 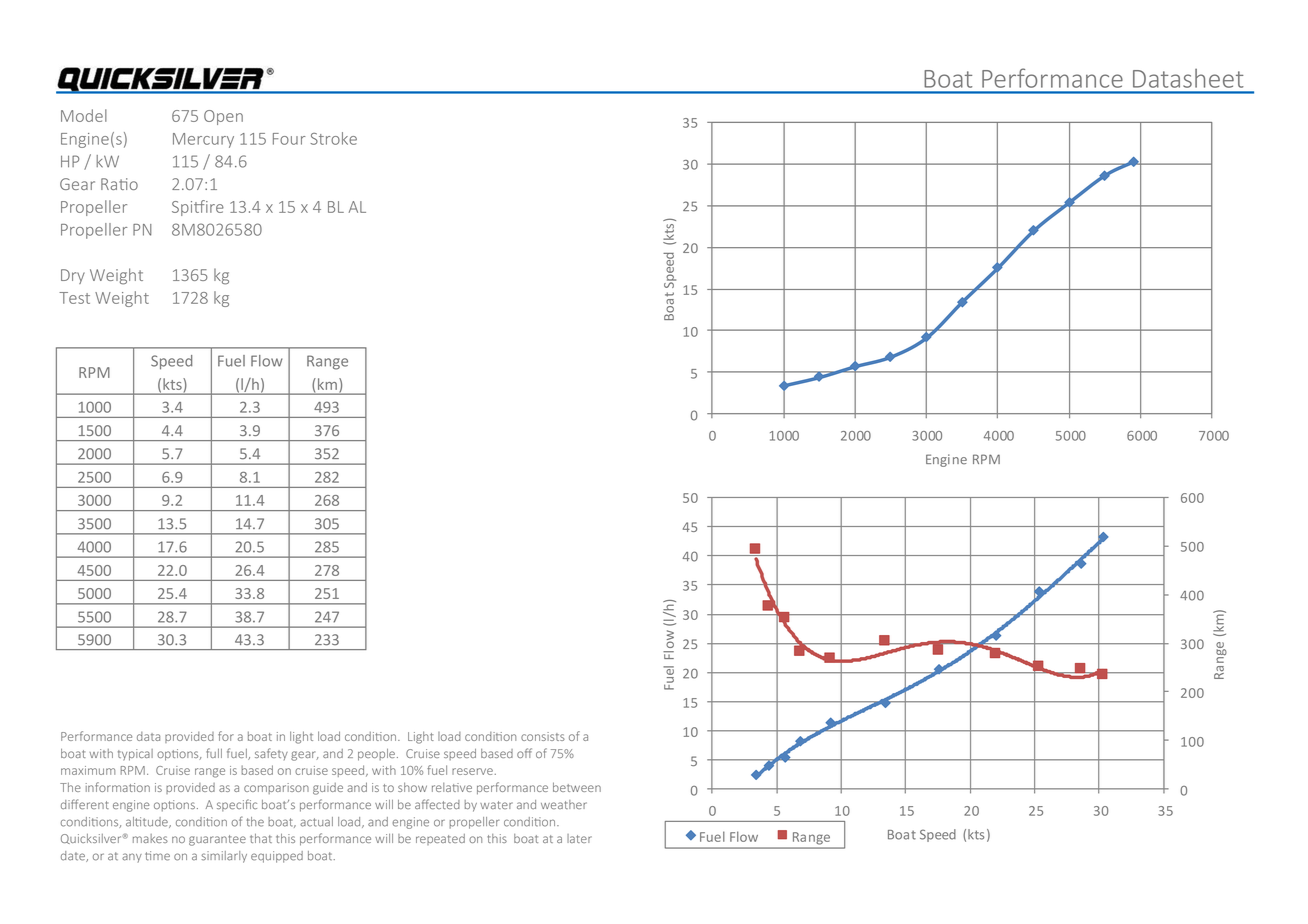 What do you see at coordinates (135, 755) in the document?
I see `typical` at bounding box center [135, 755].
